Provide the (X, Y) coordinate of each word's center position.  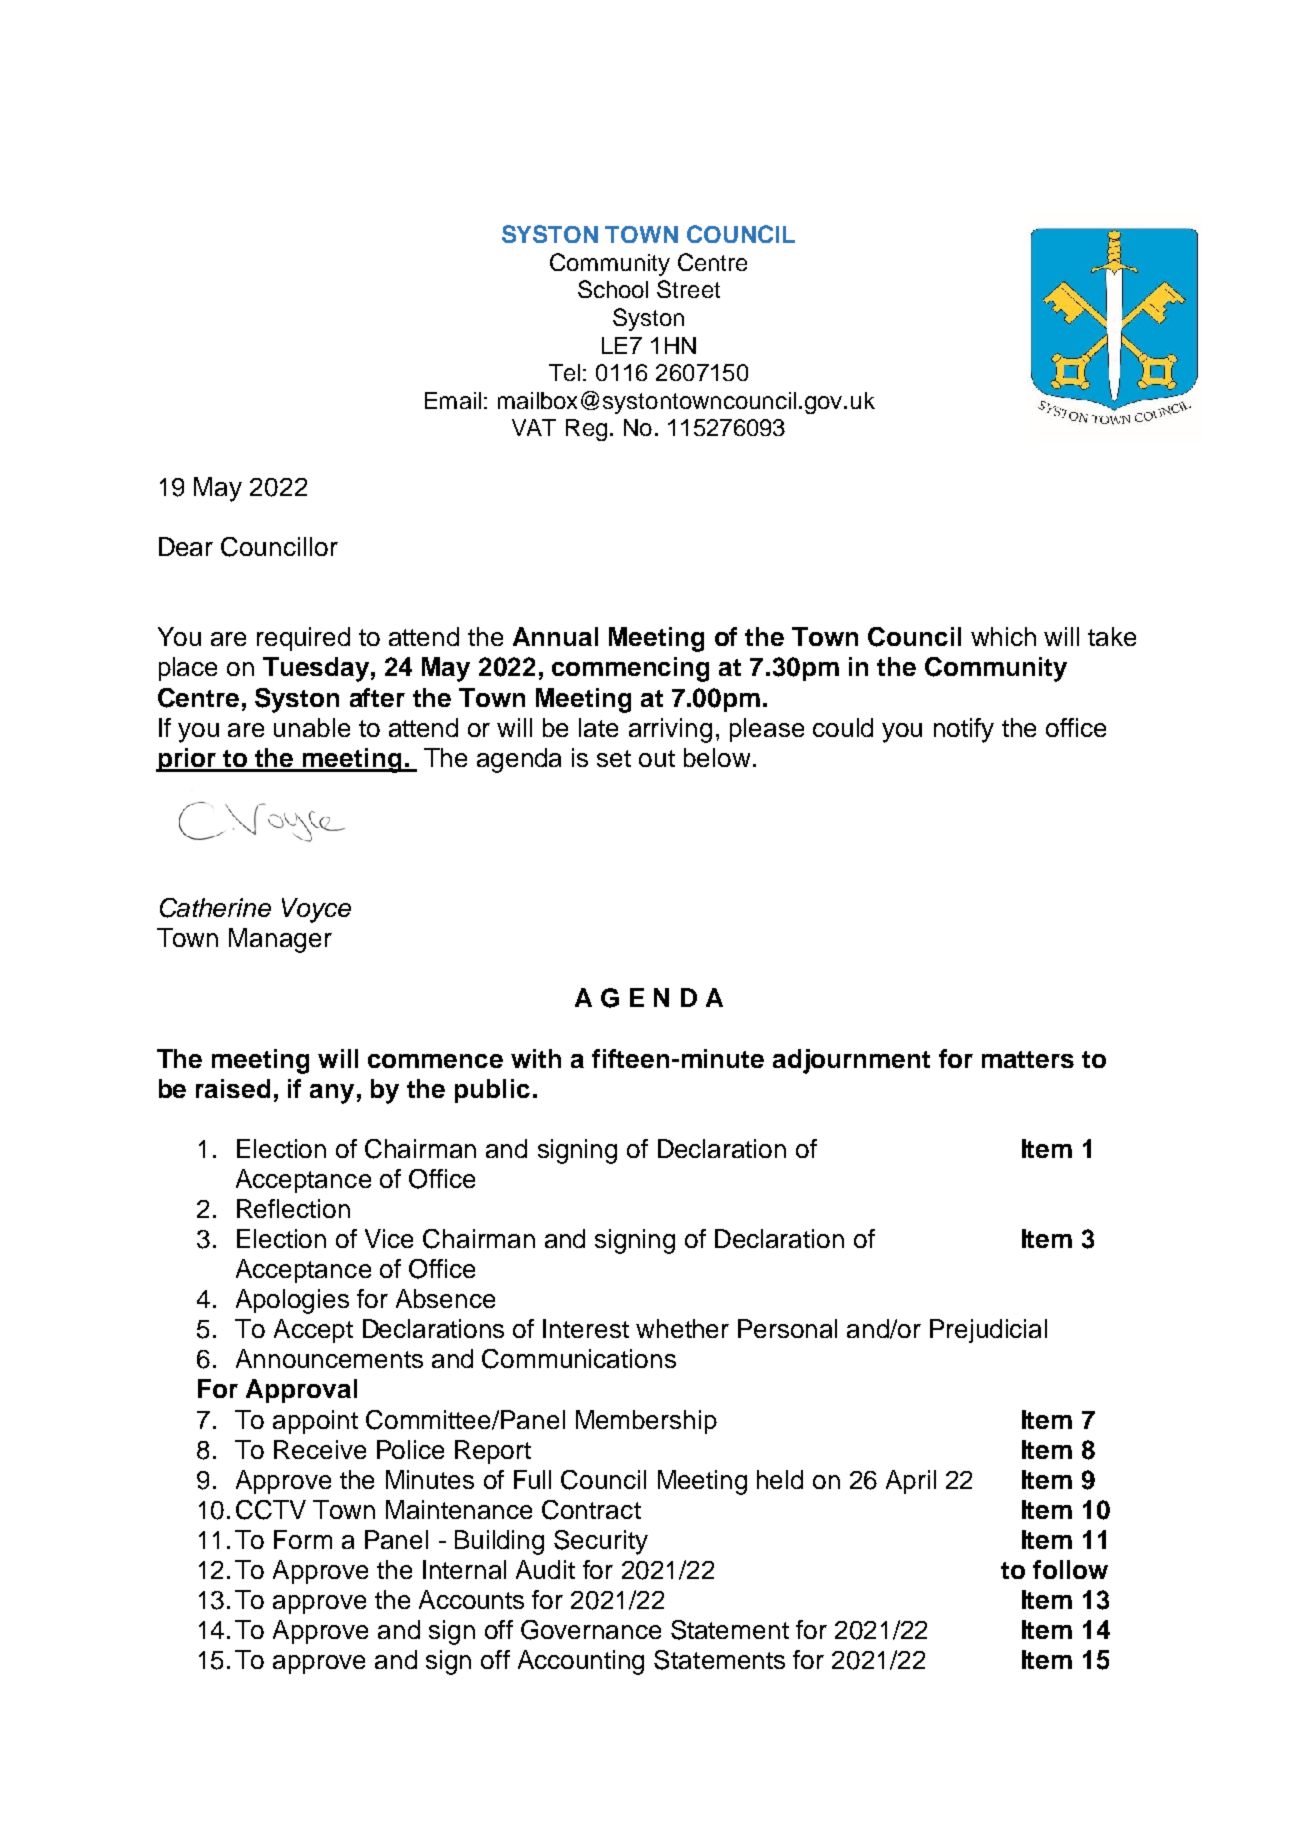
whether (682, 1328)
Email (453, 400)
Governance (591, 1630)
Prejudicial (988, 1331)
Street (688, 289)
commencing (630, 669)
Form (303, 1539)
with (536, 1058)
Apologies (292, 1301)
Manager (280, 940)
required (303, 639)
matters (1028, 1059)
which (1003, 636)
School (613, 289)
